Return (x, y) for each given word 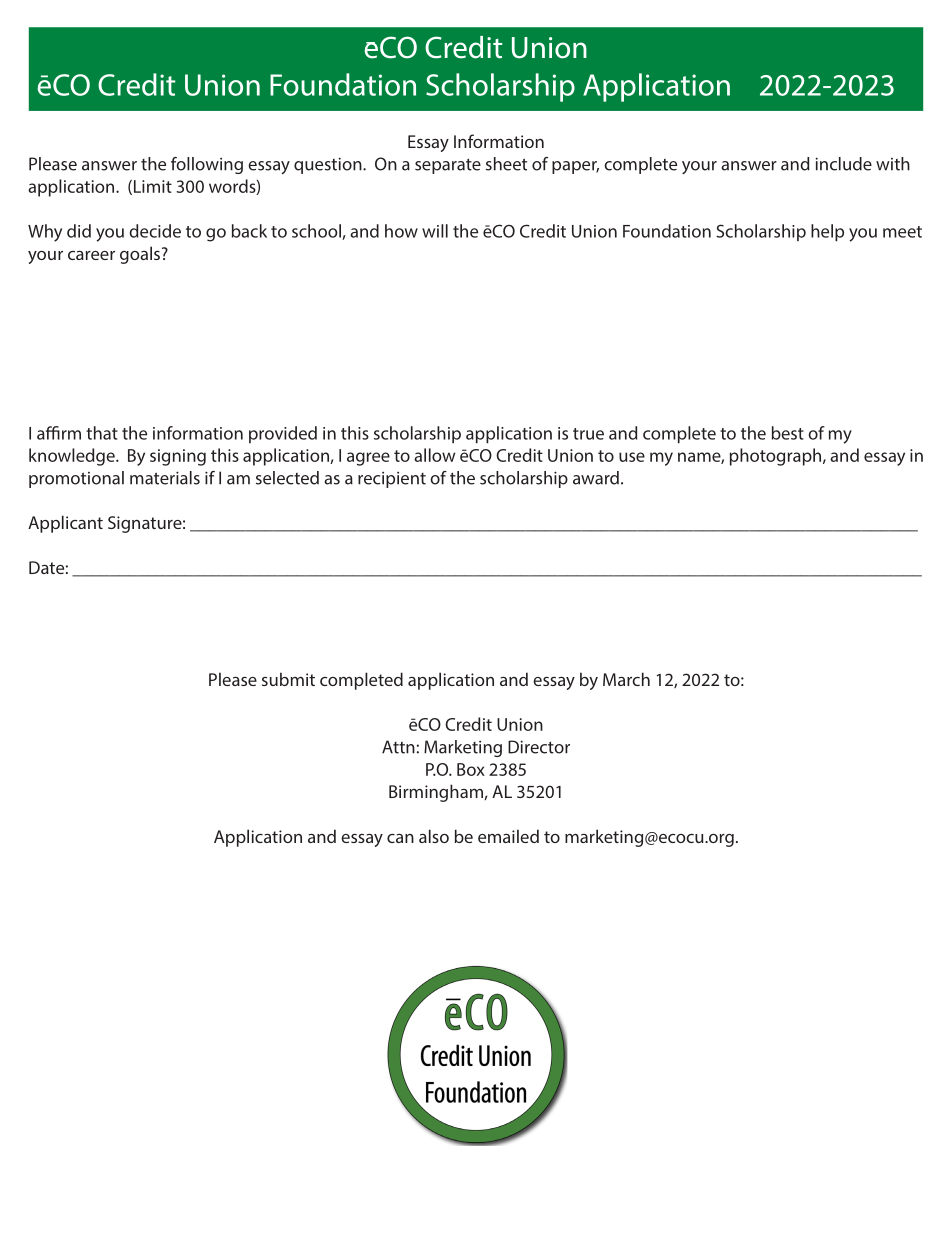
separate (448, 166)
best (788, 433)
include (843, 164)
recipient (392, 480)
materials (165, 478)
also (434, 836)
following (207, 165)
